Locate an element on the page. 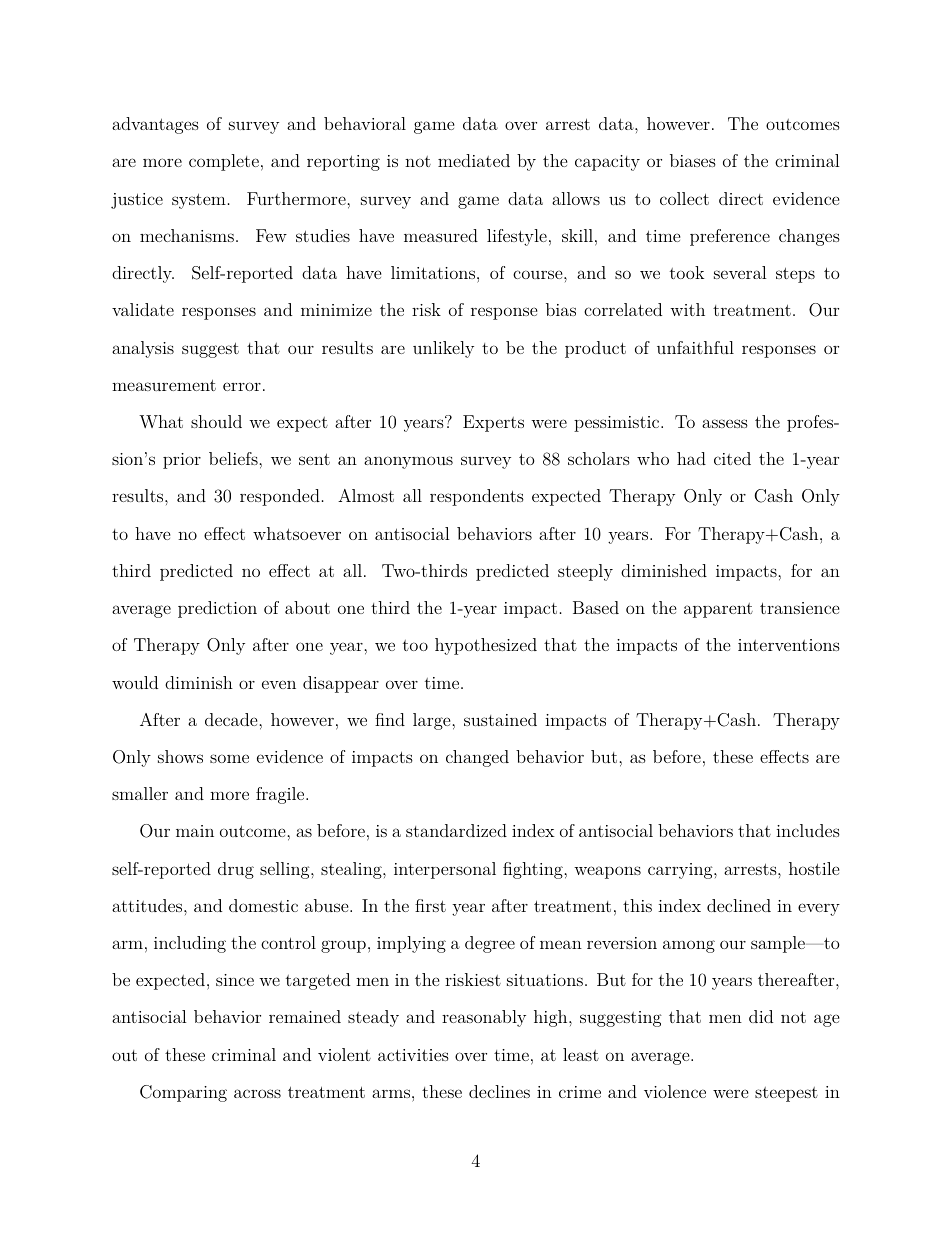 The image size is (952, 1233). interventions is located at coordinates (789, 645).
